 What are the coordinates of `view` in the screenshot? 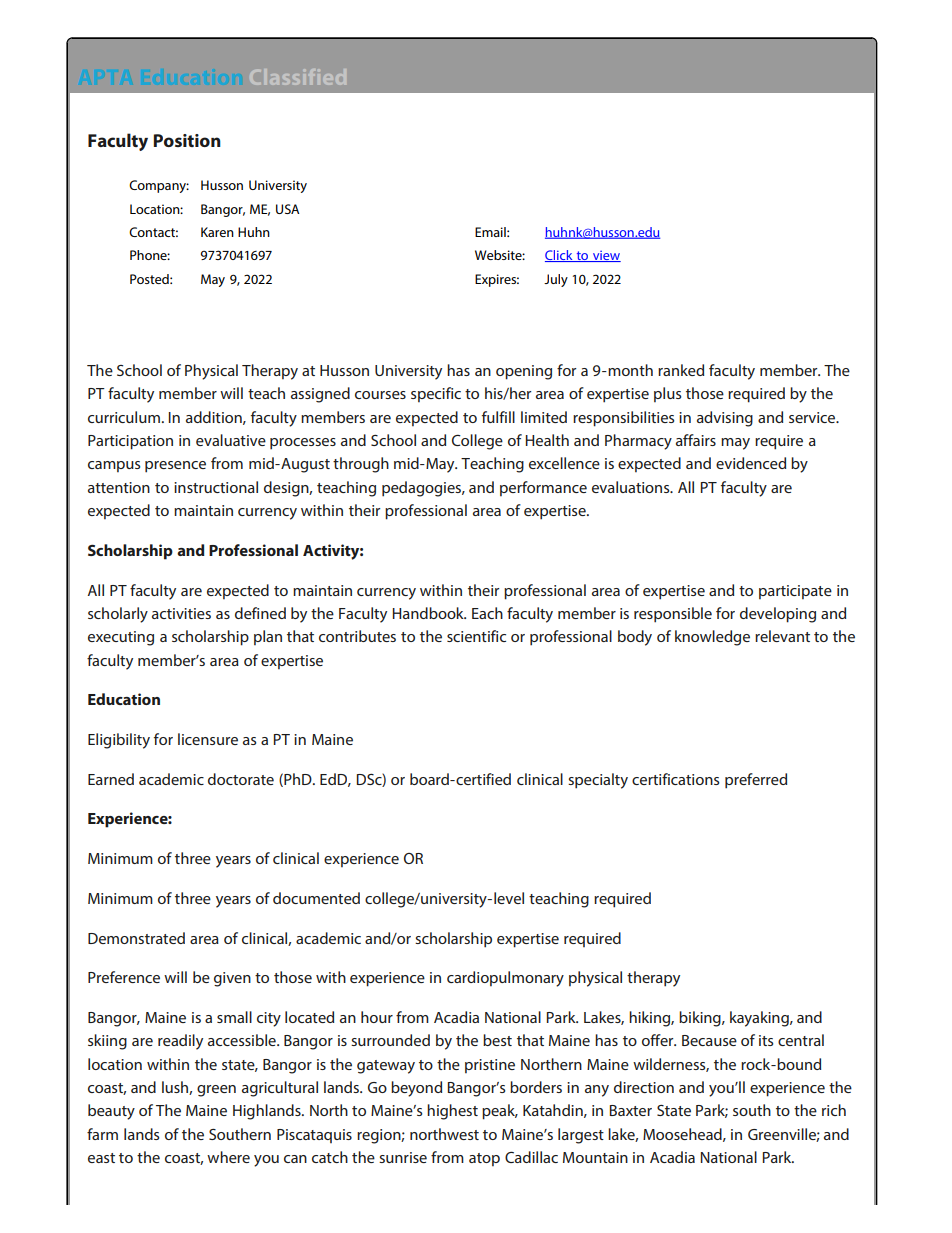 It's located at (605, 256).
